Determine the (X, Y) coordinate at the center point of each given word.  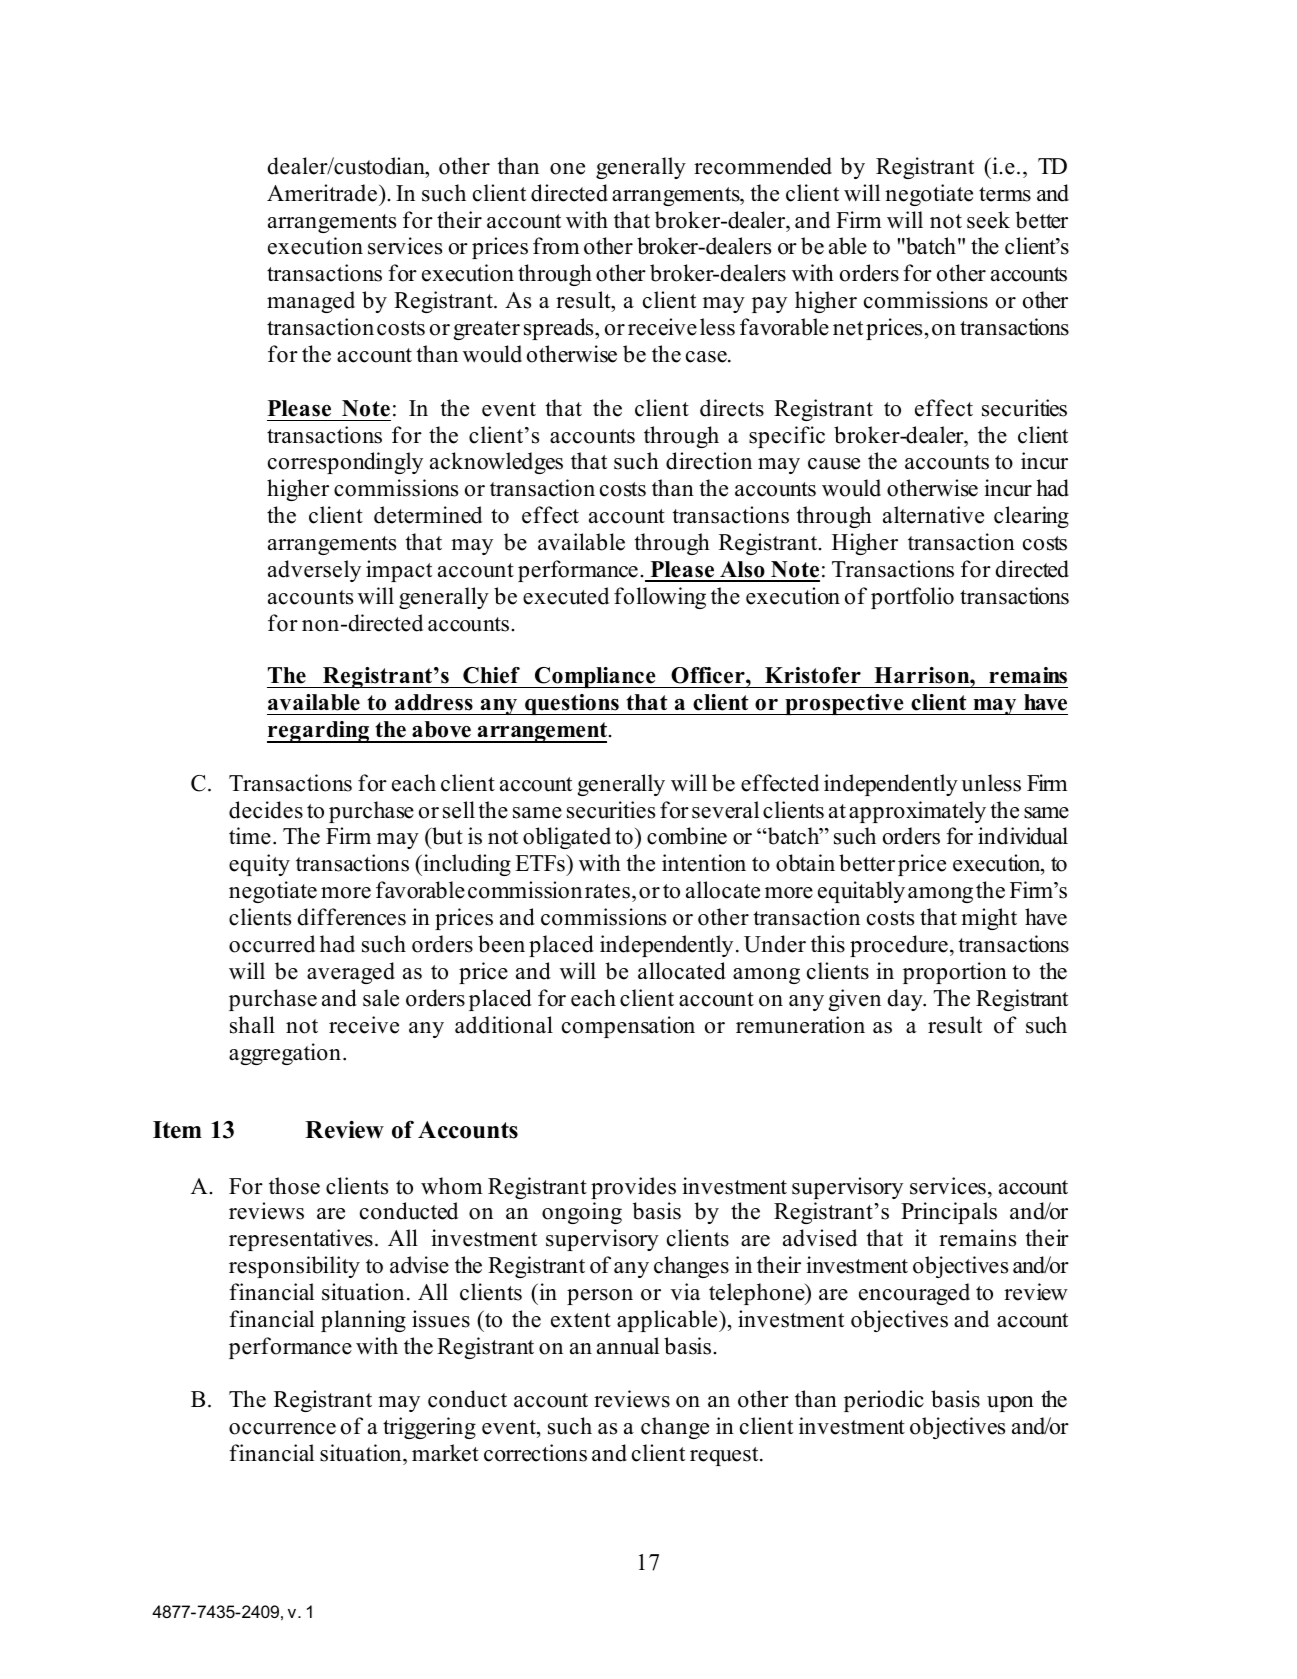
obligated (567, 838)
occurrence (282, 1429)
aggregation (285, 1054)
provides (633, 1188)
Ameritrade (323, 193)
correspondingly (345, 463)
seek (988, 220)
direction (709, 461)
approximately (917, 812)
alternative (933, 515)
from (556, 246)
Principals (949, 1213)
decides (266, 810)
